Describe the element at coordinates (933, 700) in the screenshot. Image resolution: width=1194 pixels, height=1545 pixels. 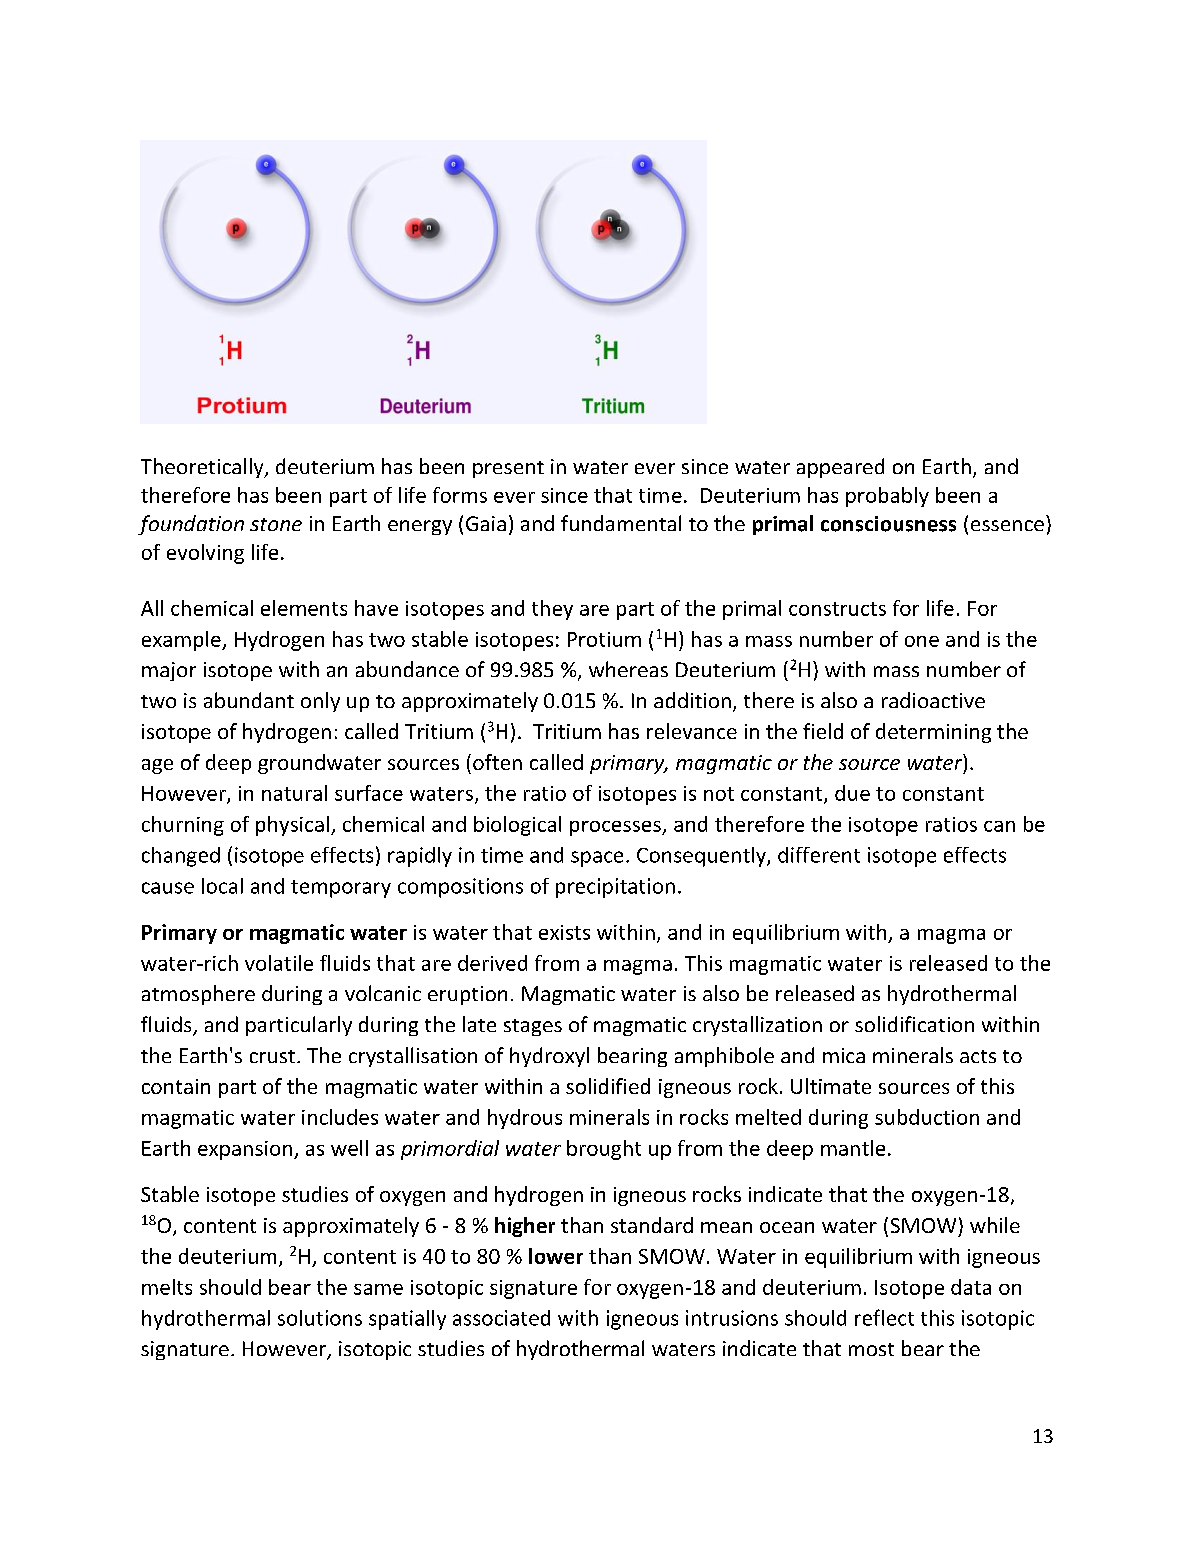
I see `radioactive` at that location.
